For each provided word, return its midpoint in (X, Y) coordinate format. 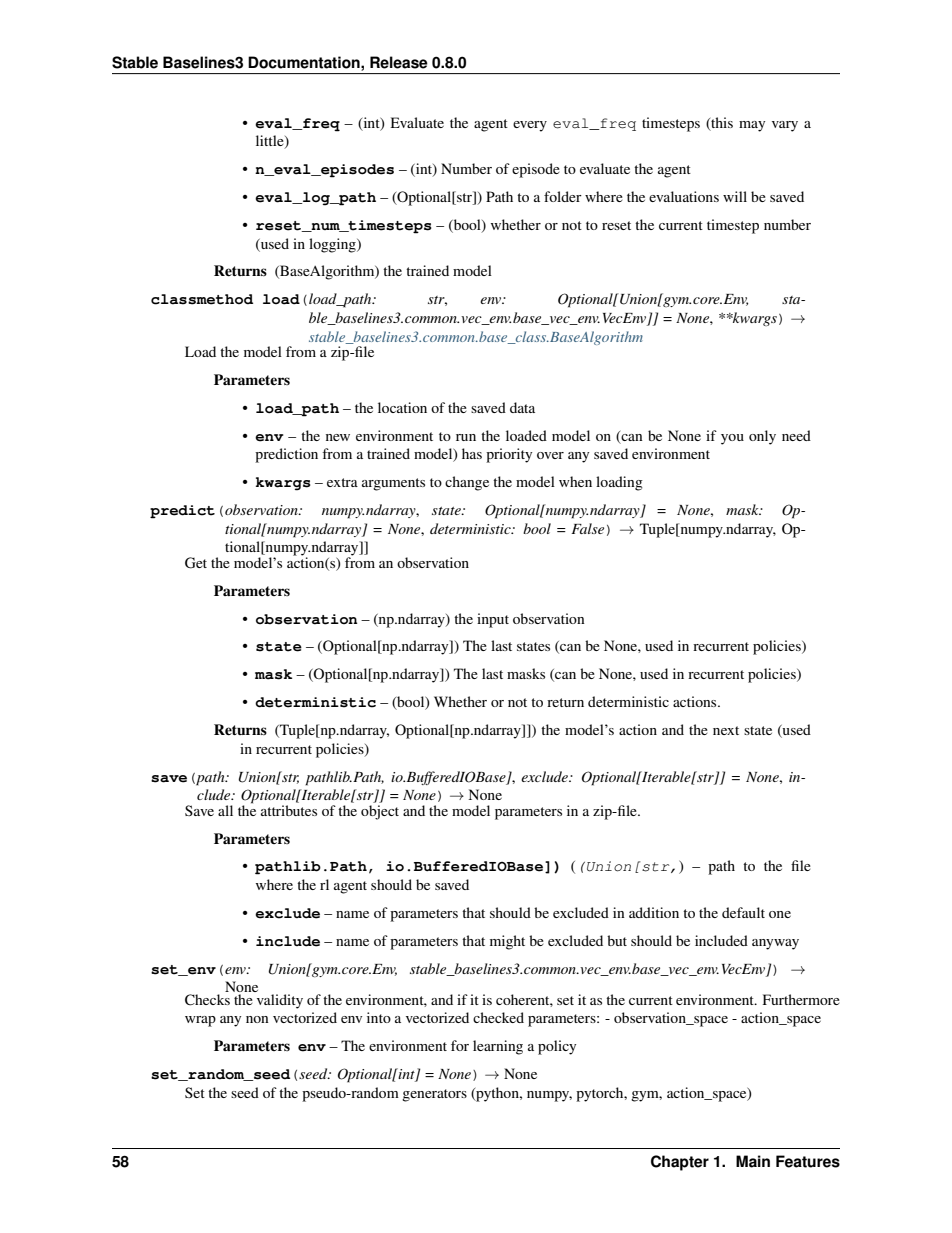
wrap (200, 1021)
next (726, 730)
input (493, 620)
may (752, 126)
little (271, 142)
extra (342, 482)
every (530, 126)
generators (434, 1095)
